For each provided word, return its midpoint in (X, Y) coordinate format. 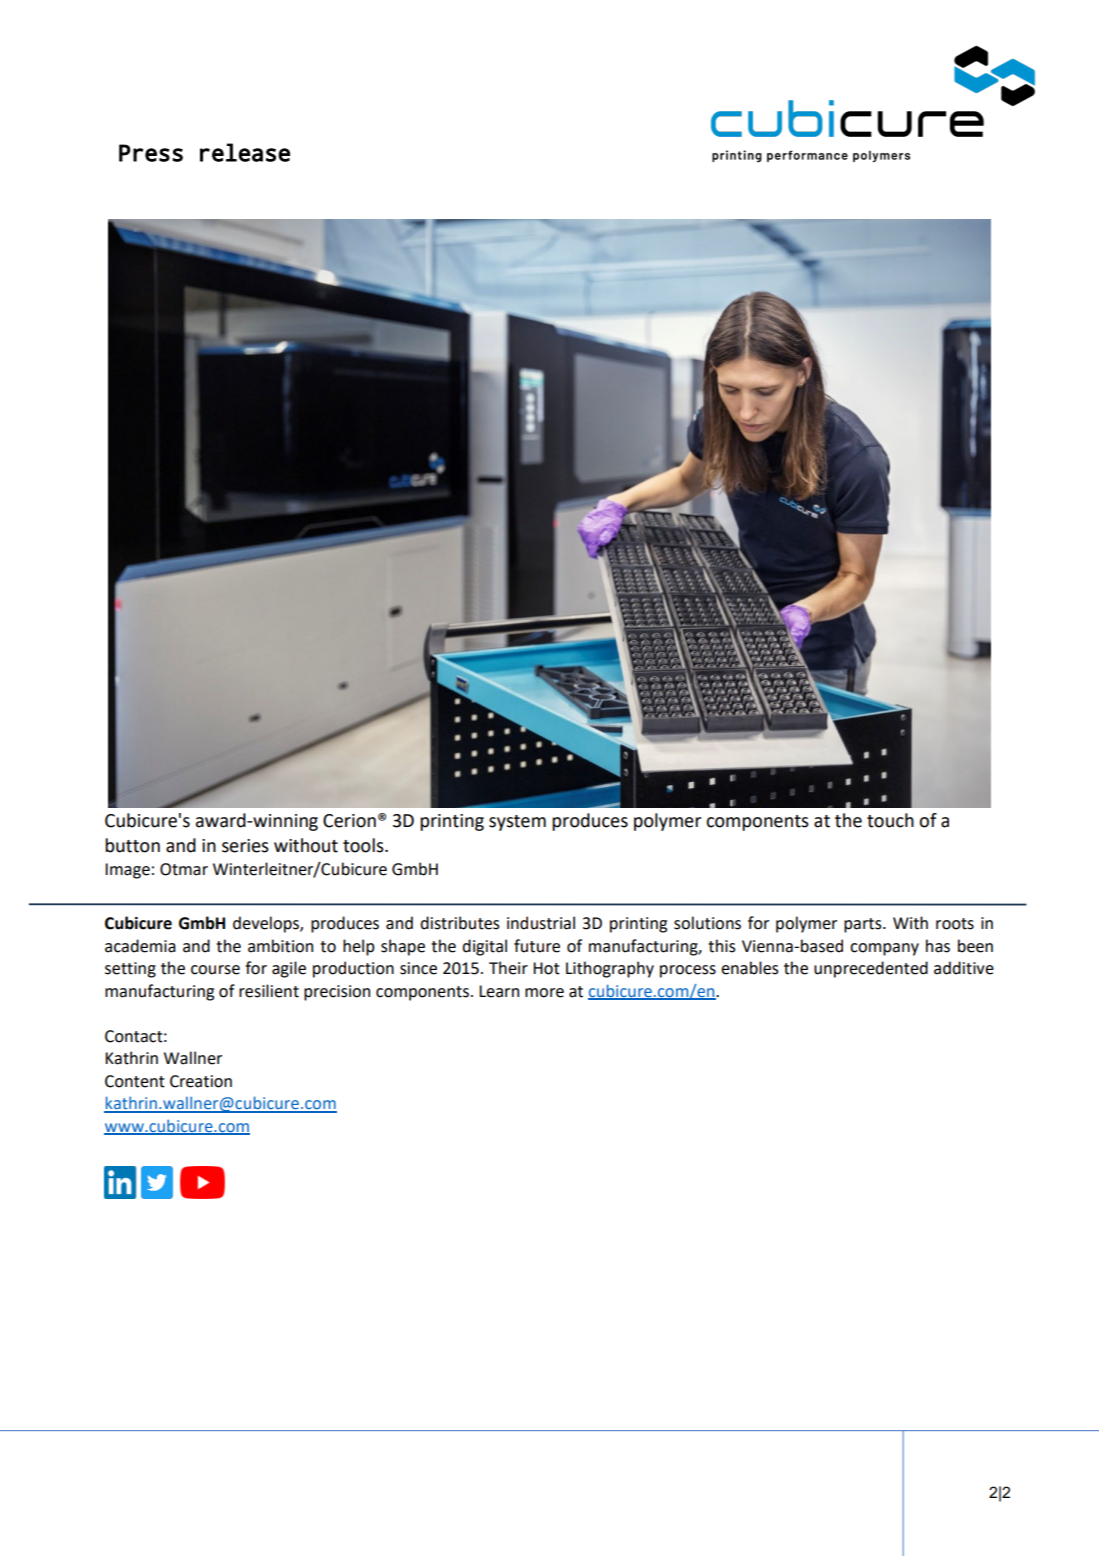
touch (890, 820)
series (245, 846)
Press (151, 153)
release (245, 152)
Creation (201, 1081)
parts (864, 925)
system (517, 823)
